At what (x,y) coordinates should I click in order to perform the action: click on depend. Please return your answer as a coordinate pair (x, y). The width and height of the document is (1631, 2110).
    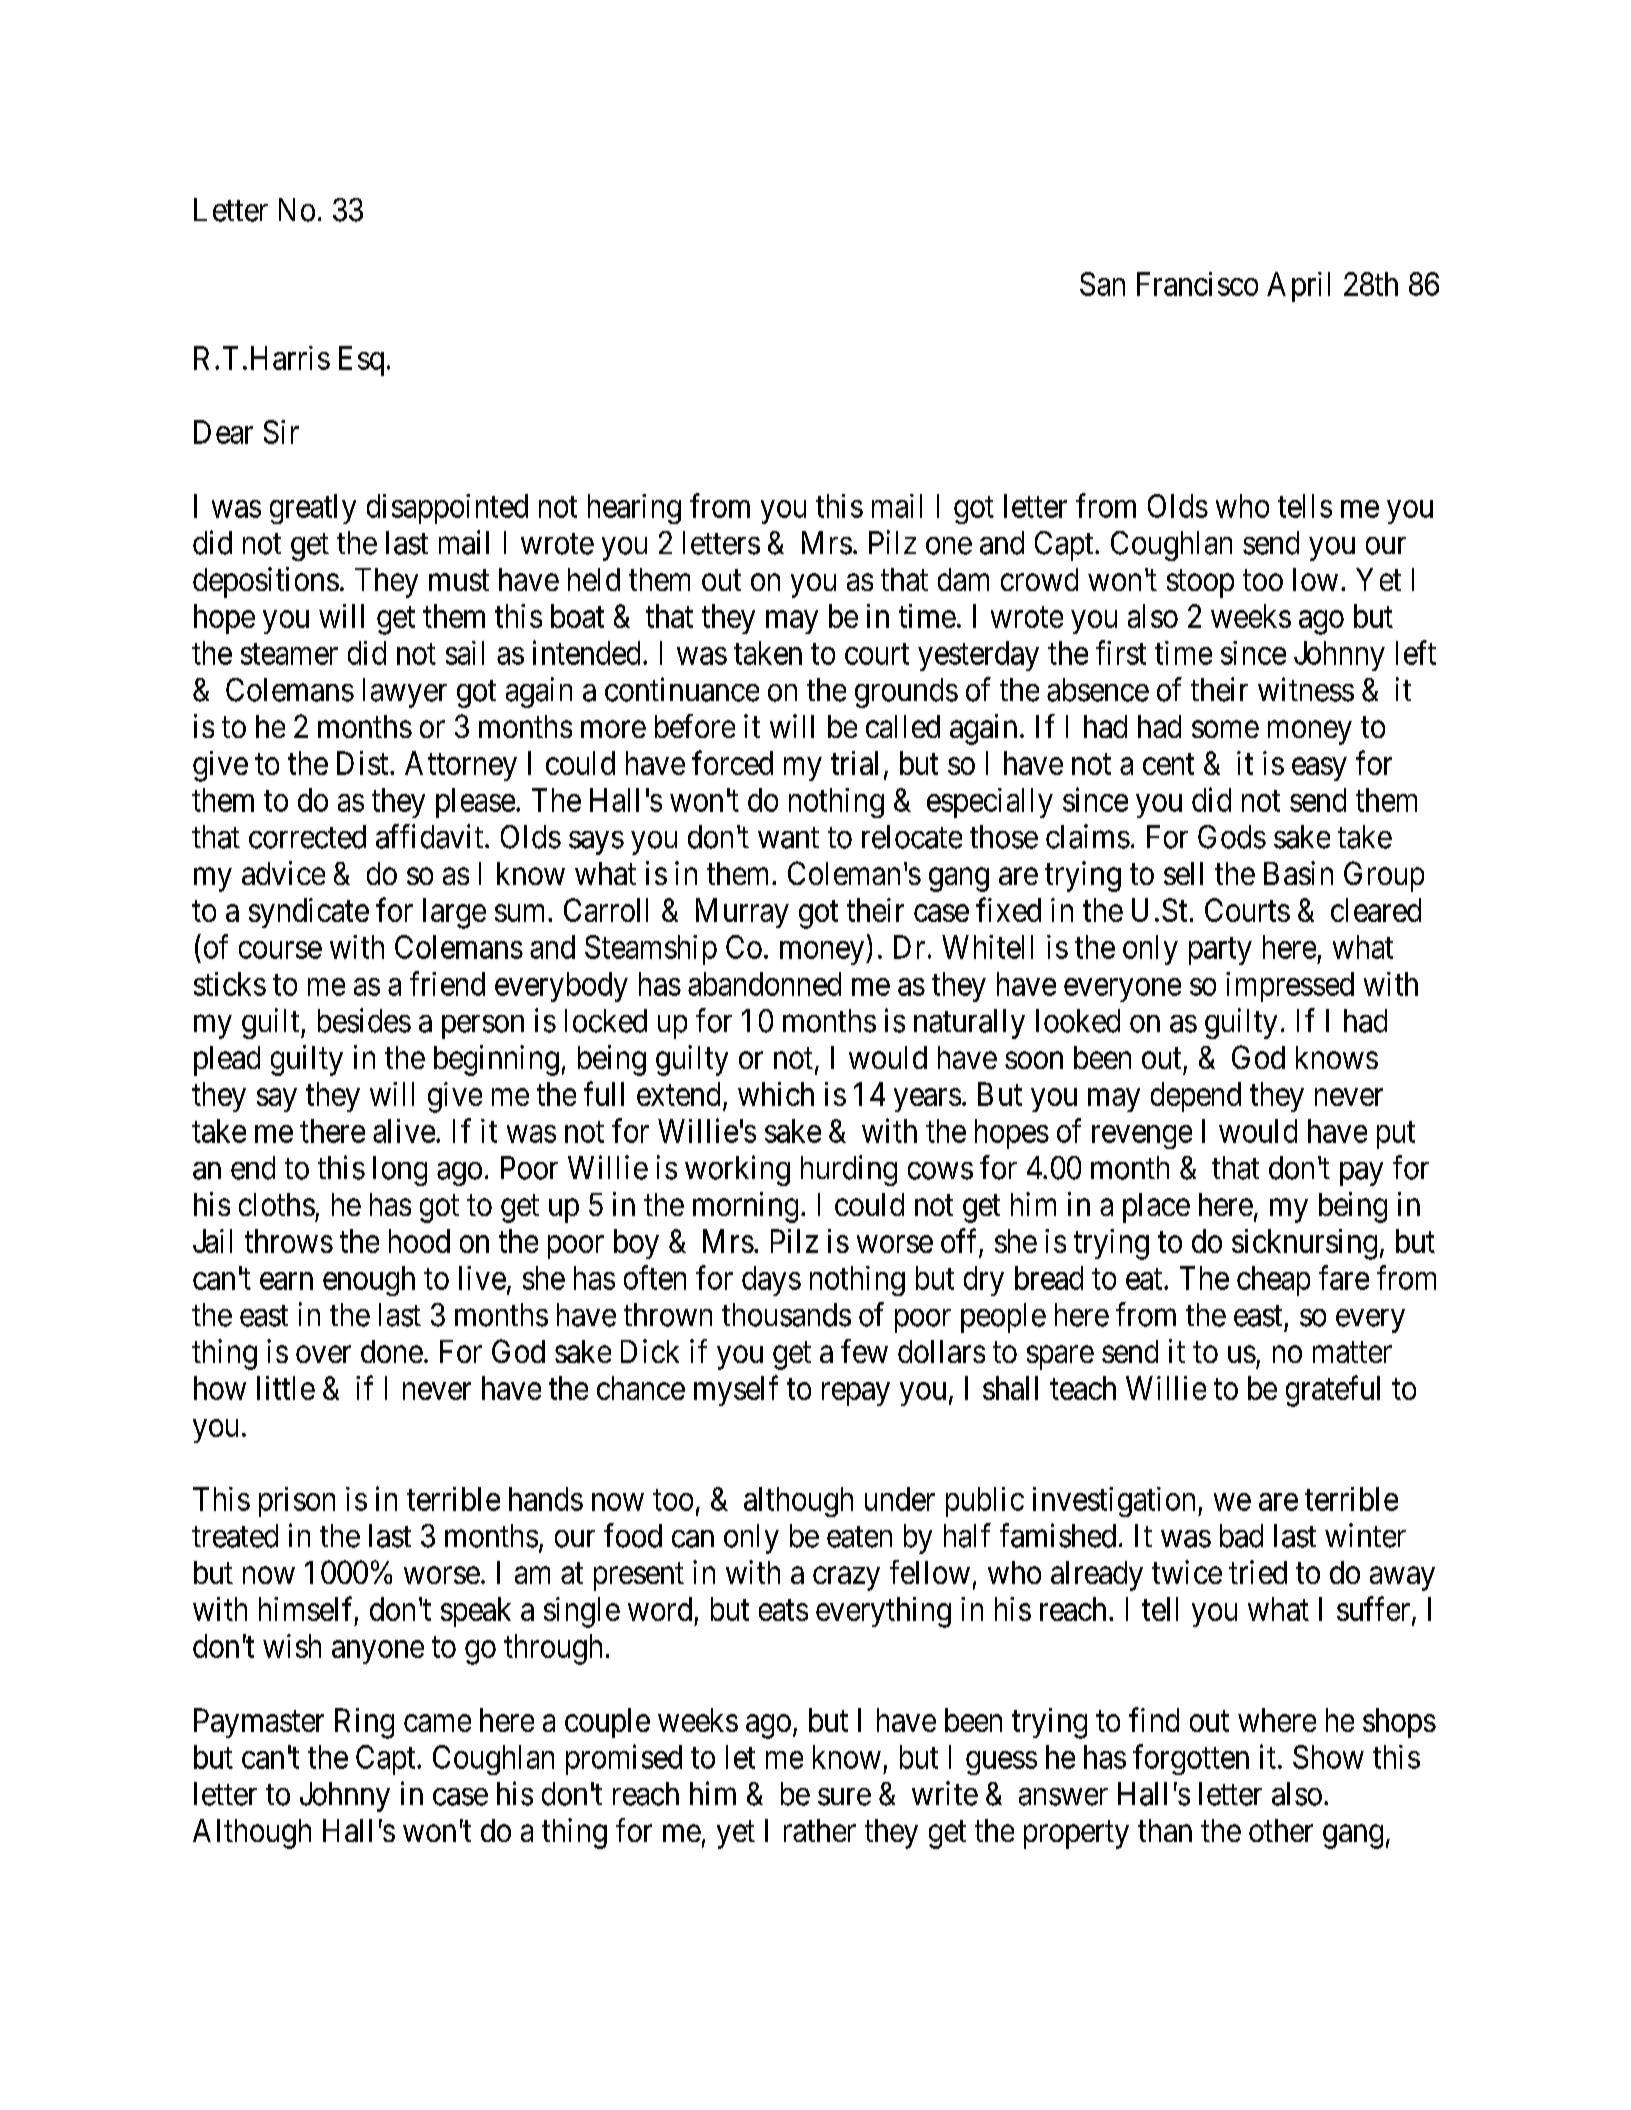
    Looking at the image, I should click on (1196, 1097).
